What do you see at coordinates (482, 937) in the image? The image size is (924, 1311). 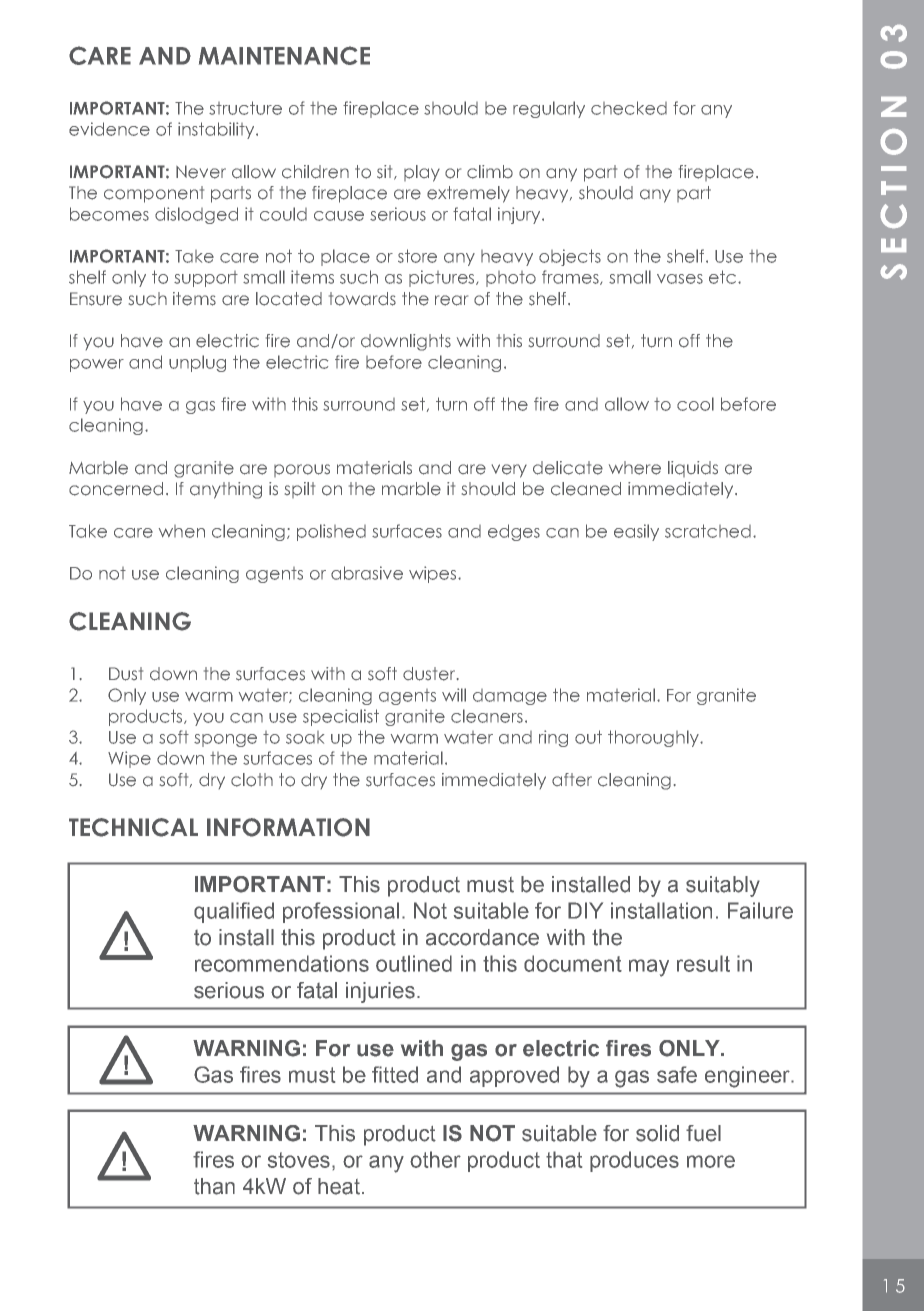 I see `accordance` at bounding box center [482, 937].
